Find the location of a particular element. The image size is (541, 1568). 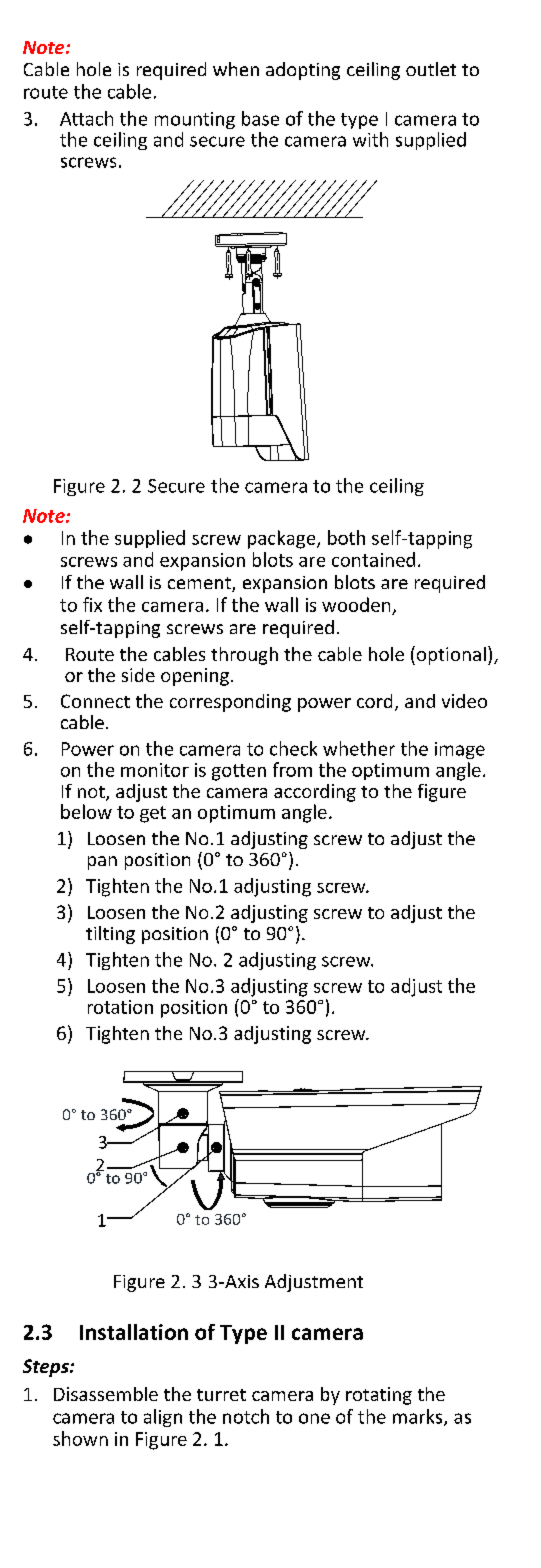

fix is located at coordinates (92, 604).
